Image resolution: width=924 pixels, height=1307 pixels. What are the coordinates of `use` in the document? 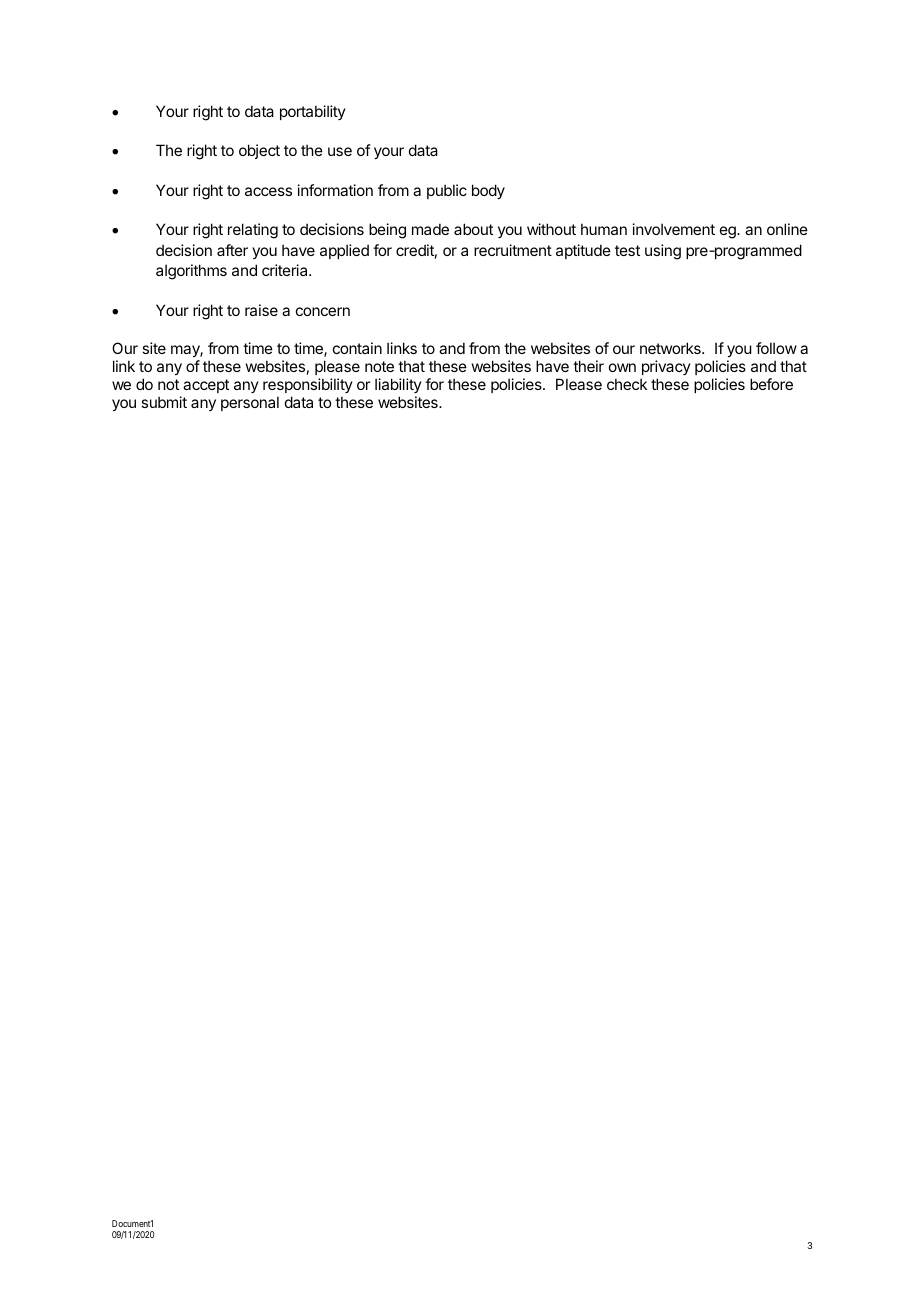 It's located at (340, 151).
